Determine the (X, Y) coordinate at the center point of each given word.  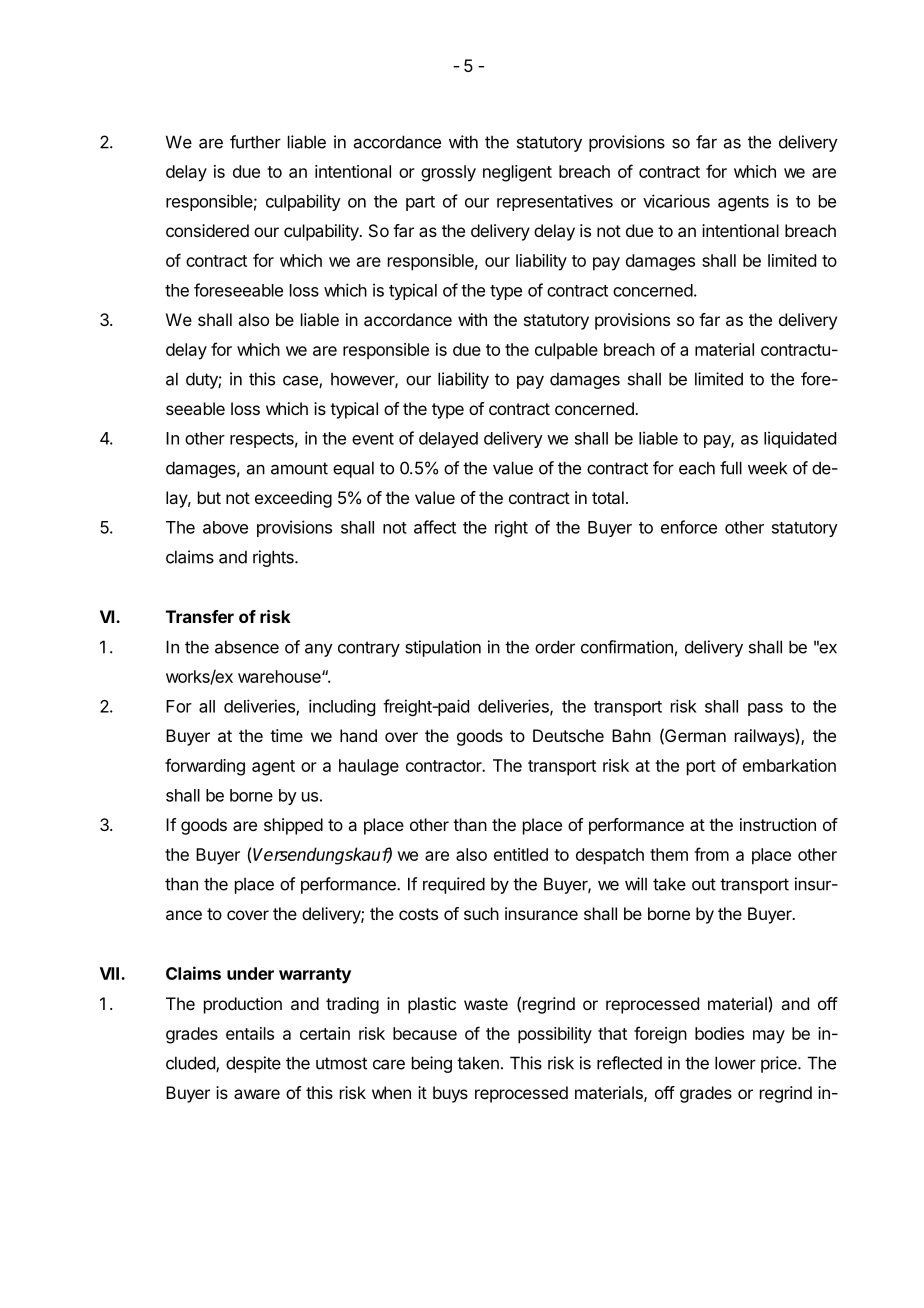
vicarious (676, 201)
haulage (369, 767)
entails (250, 1033)
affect (435, 527)
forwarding (205, 767)
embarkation (789, 765)
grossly (448, 173)
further (255, 142)
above (225, 527)
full (731, 468)
